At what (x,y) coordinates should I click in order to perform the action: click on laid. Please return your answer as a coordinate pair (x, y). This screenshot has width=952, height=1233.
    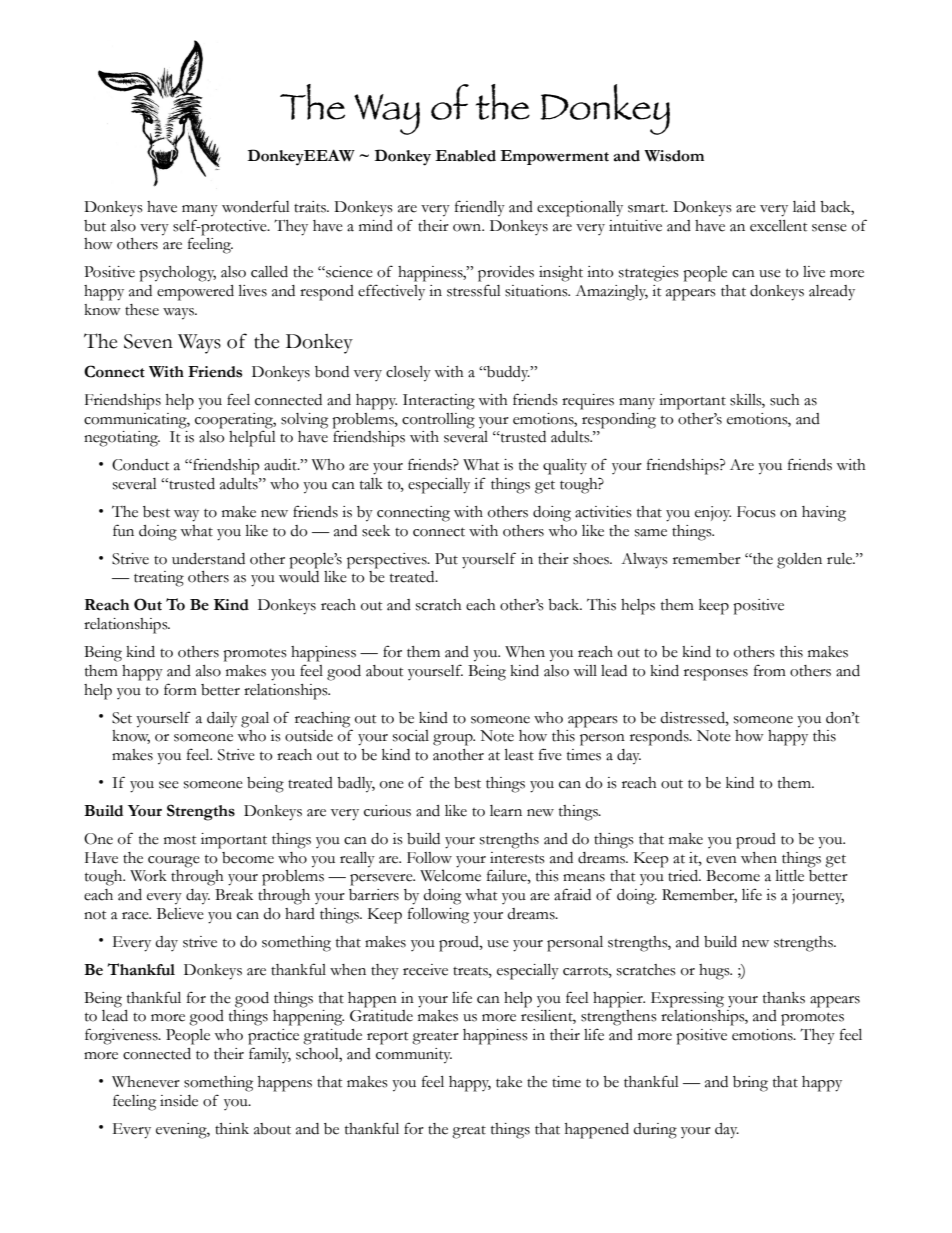
    Looking at the image, I should click on (804, 207).
